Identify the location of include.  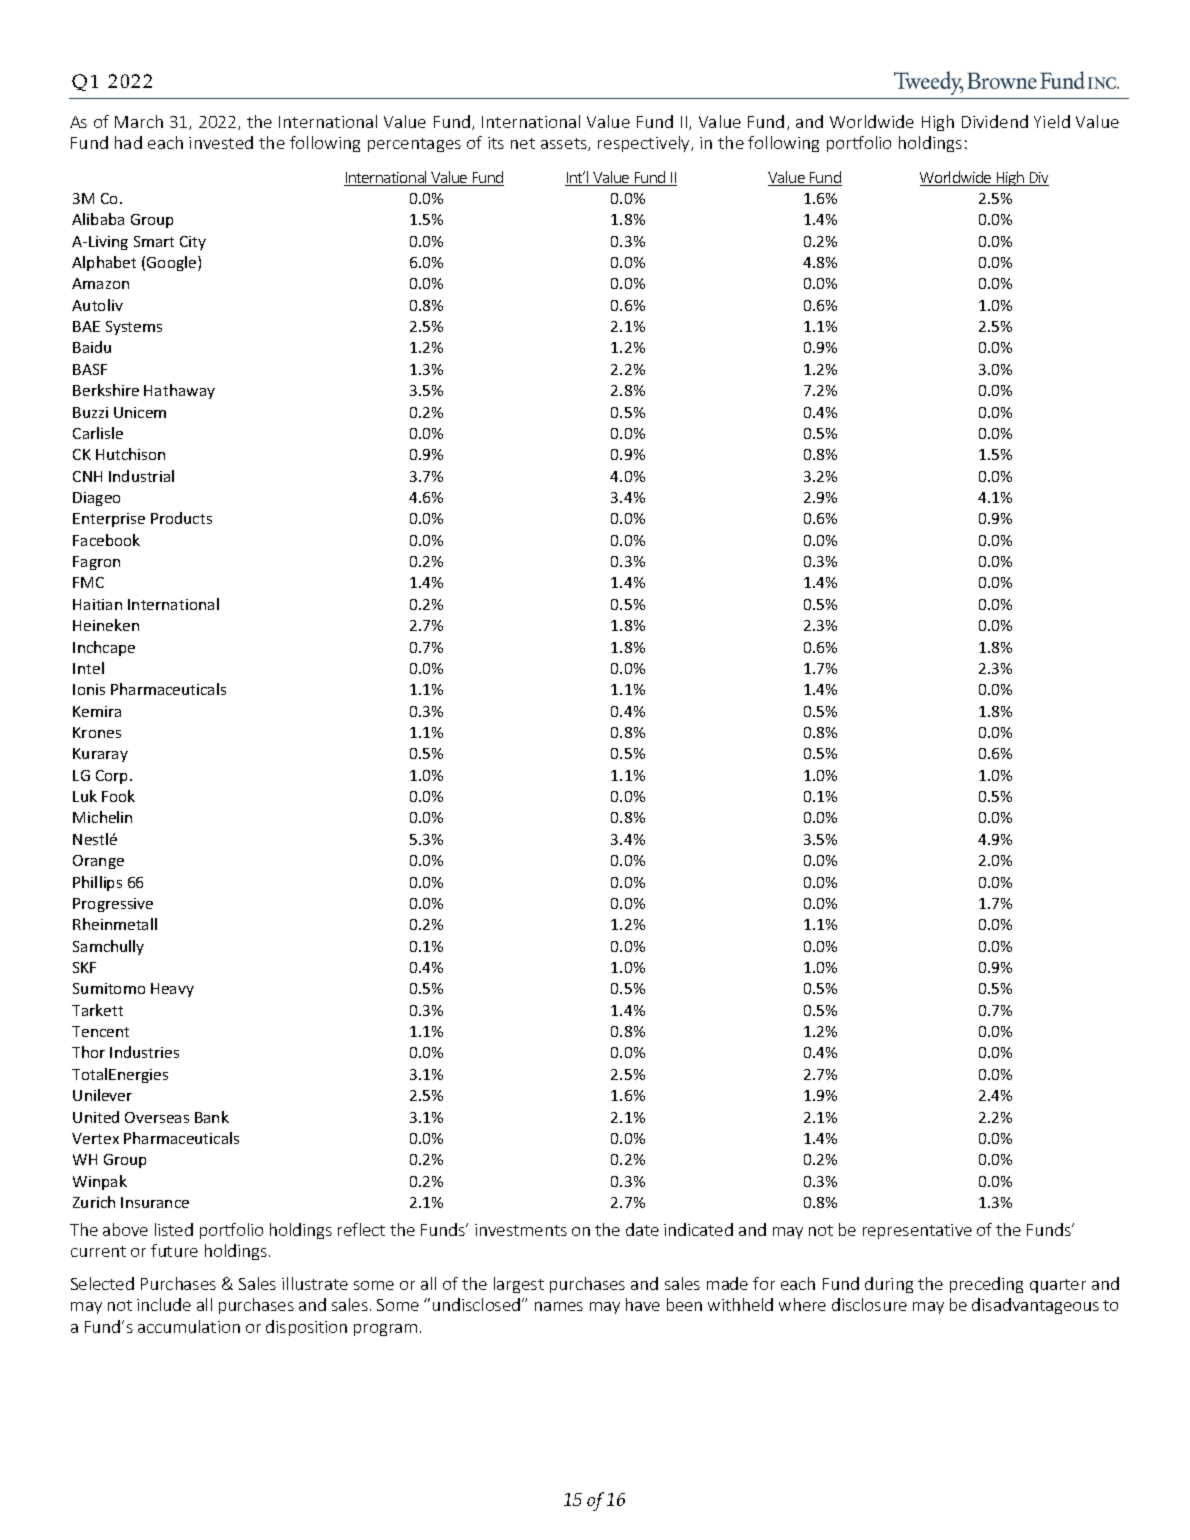
(164, 1304).
